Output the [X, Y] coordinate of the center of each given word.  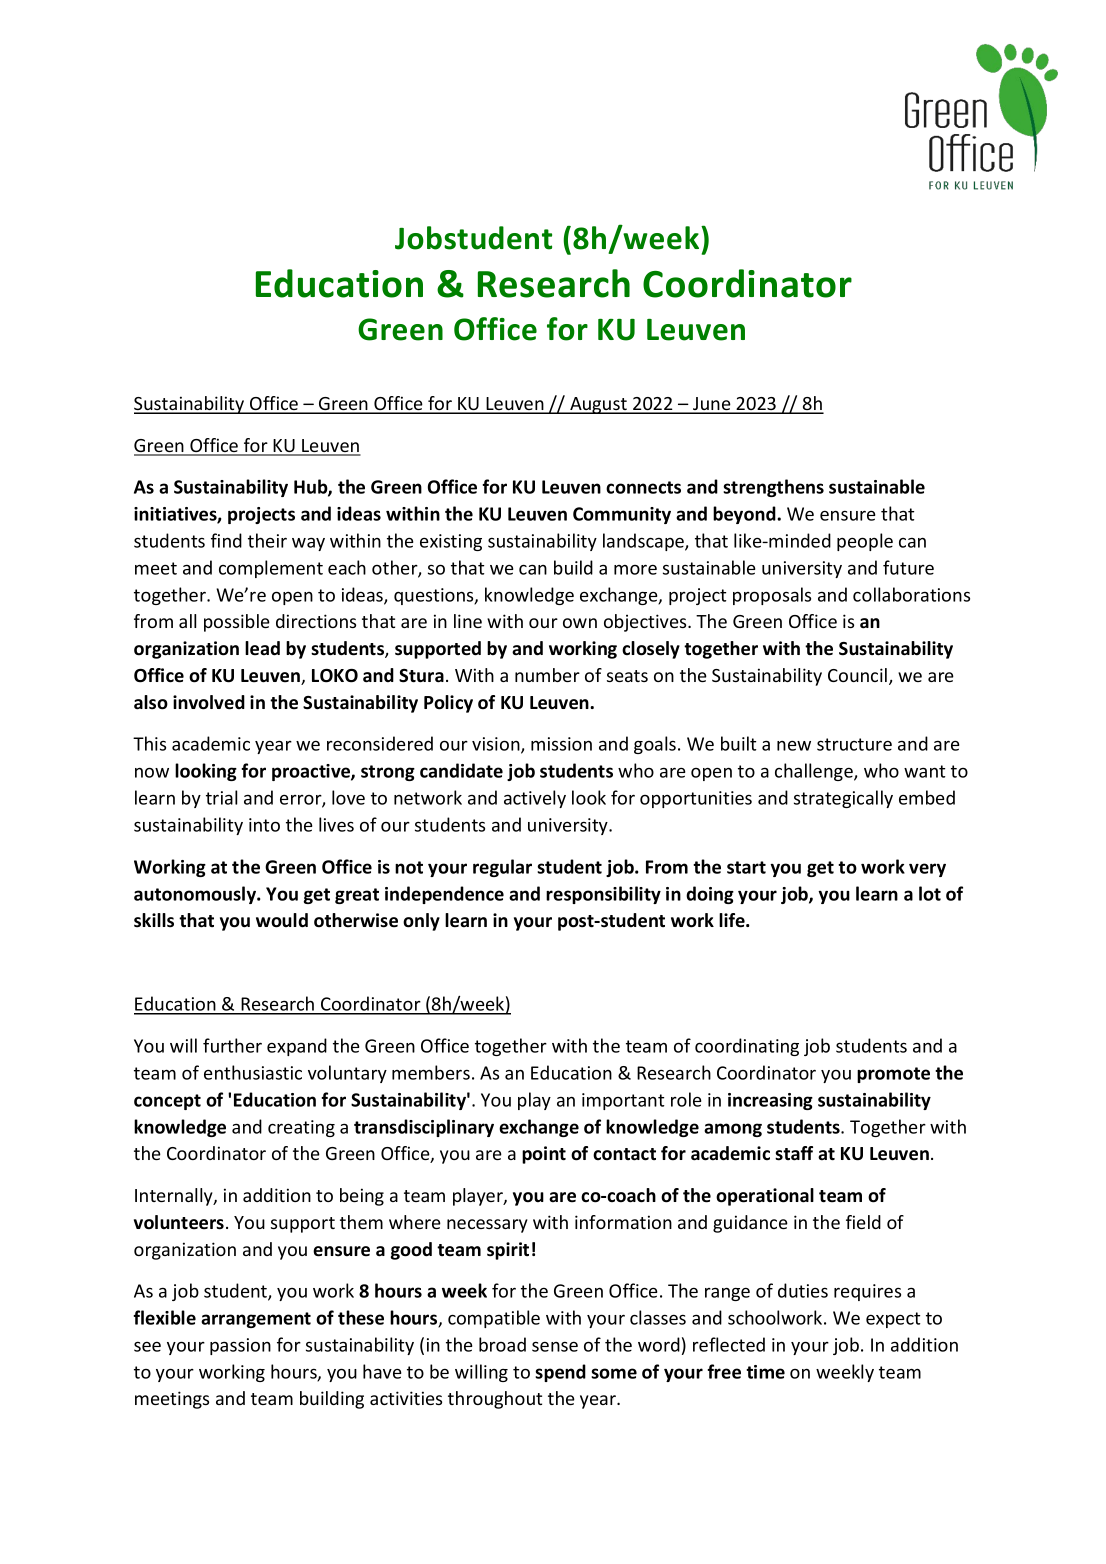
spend [560, 1373]
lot [930, 893]
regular [502, 868]
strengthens [773, 488]
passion [240, 1346]
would [282, 920]
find [226, 540]
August [598, 405]
